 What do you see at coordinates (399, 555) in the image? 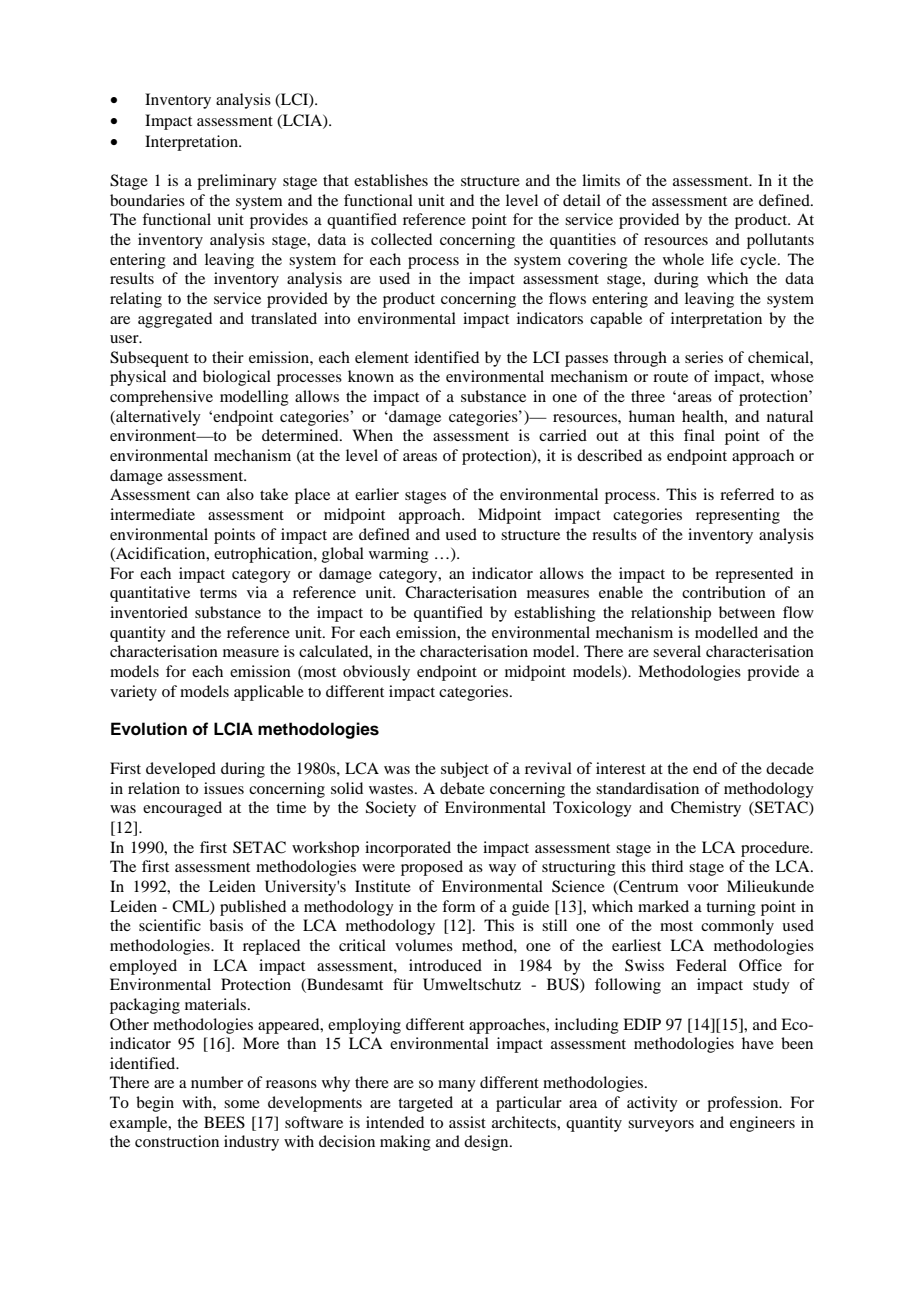
I see `warming` at bounding box center [399, 555].
